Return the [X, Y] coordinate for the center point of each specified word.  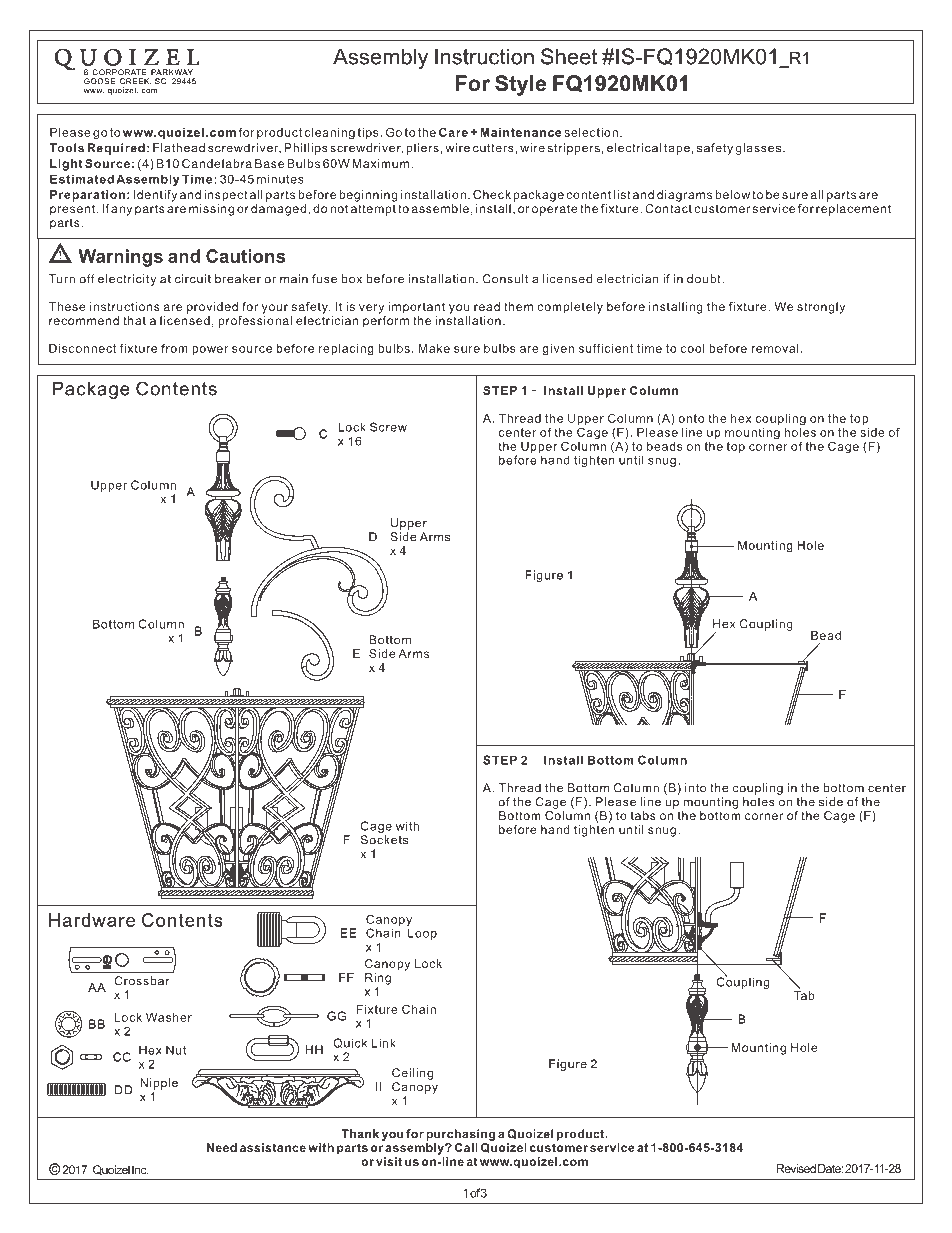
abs [645, 815]
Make [434, 348]
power [210, 350]
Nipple [159, 1084]
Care [453, 132]
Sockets [384, 840]
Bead [826, 635]
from [174, 348]
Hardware [92, 920]
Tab [804, 995]
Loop [422, 933]
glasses [759, 149]
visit [389, 1161]
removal [775, 348]
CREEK [135, 81]
